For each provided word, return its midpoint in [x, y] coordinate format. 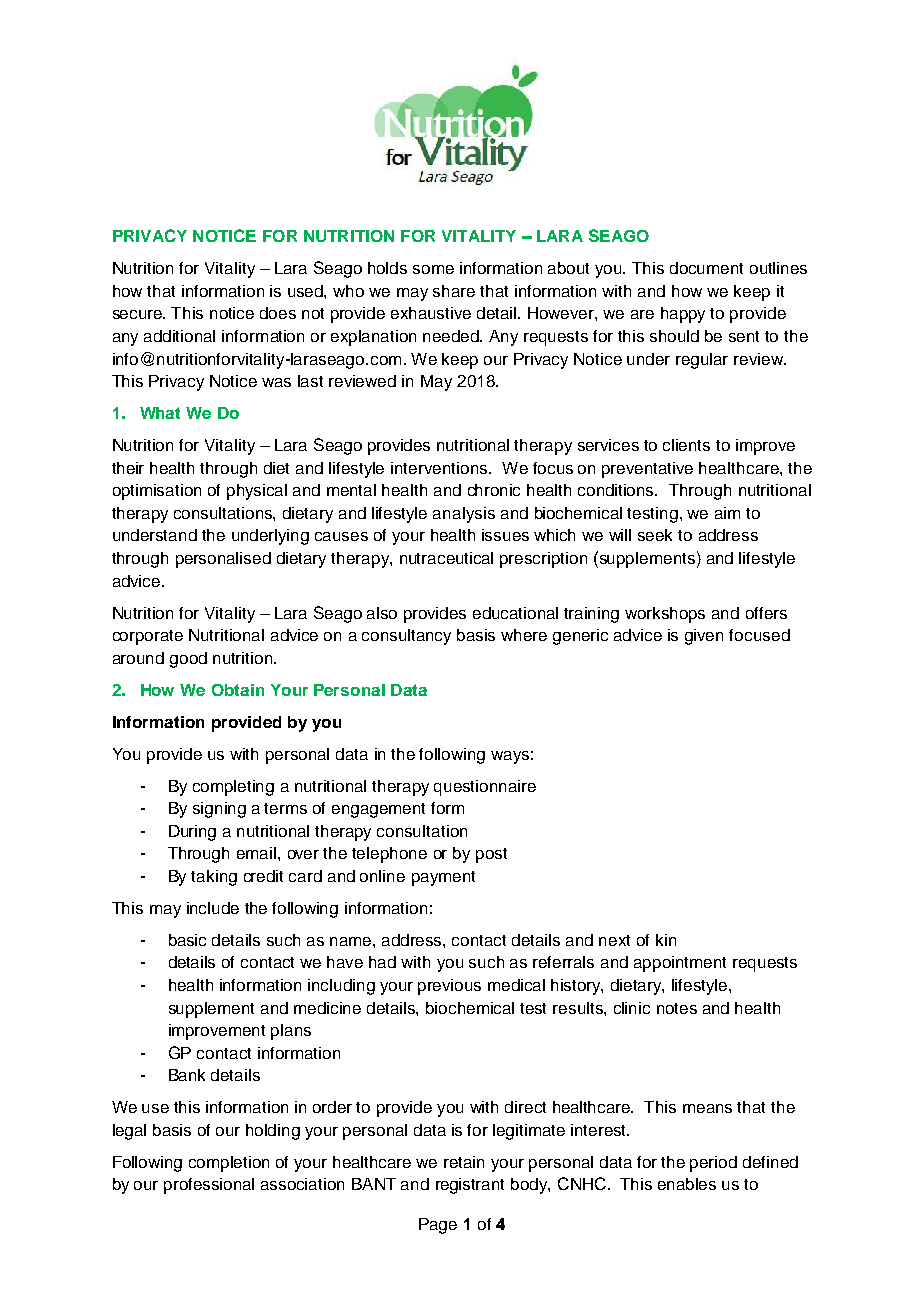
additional [179, 336]
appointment [680, 964]
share [454, 291]
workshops [665, 615]
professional [209, 1186]
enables [687, 1184]
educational [515, 613]
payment [443, 878]
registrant [470, 1186]
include [213, 908]
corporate [148, 637]
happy [683, 315]
